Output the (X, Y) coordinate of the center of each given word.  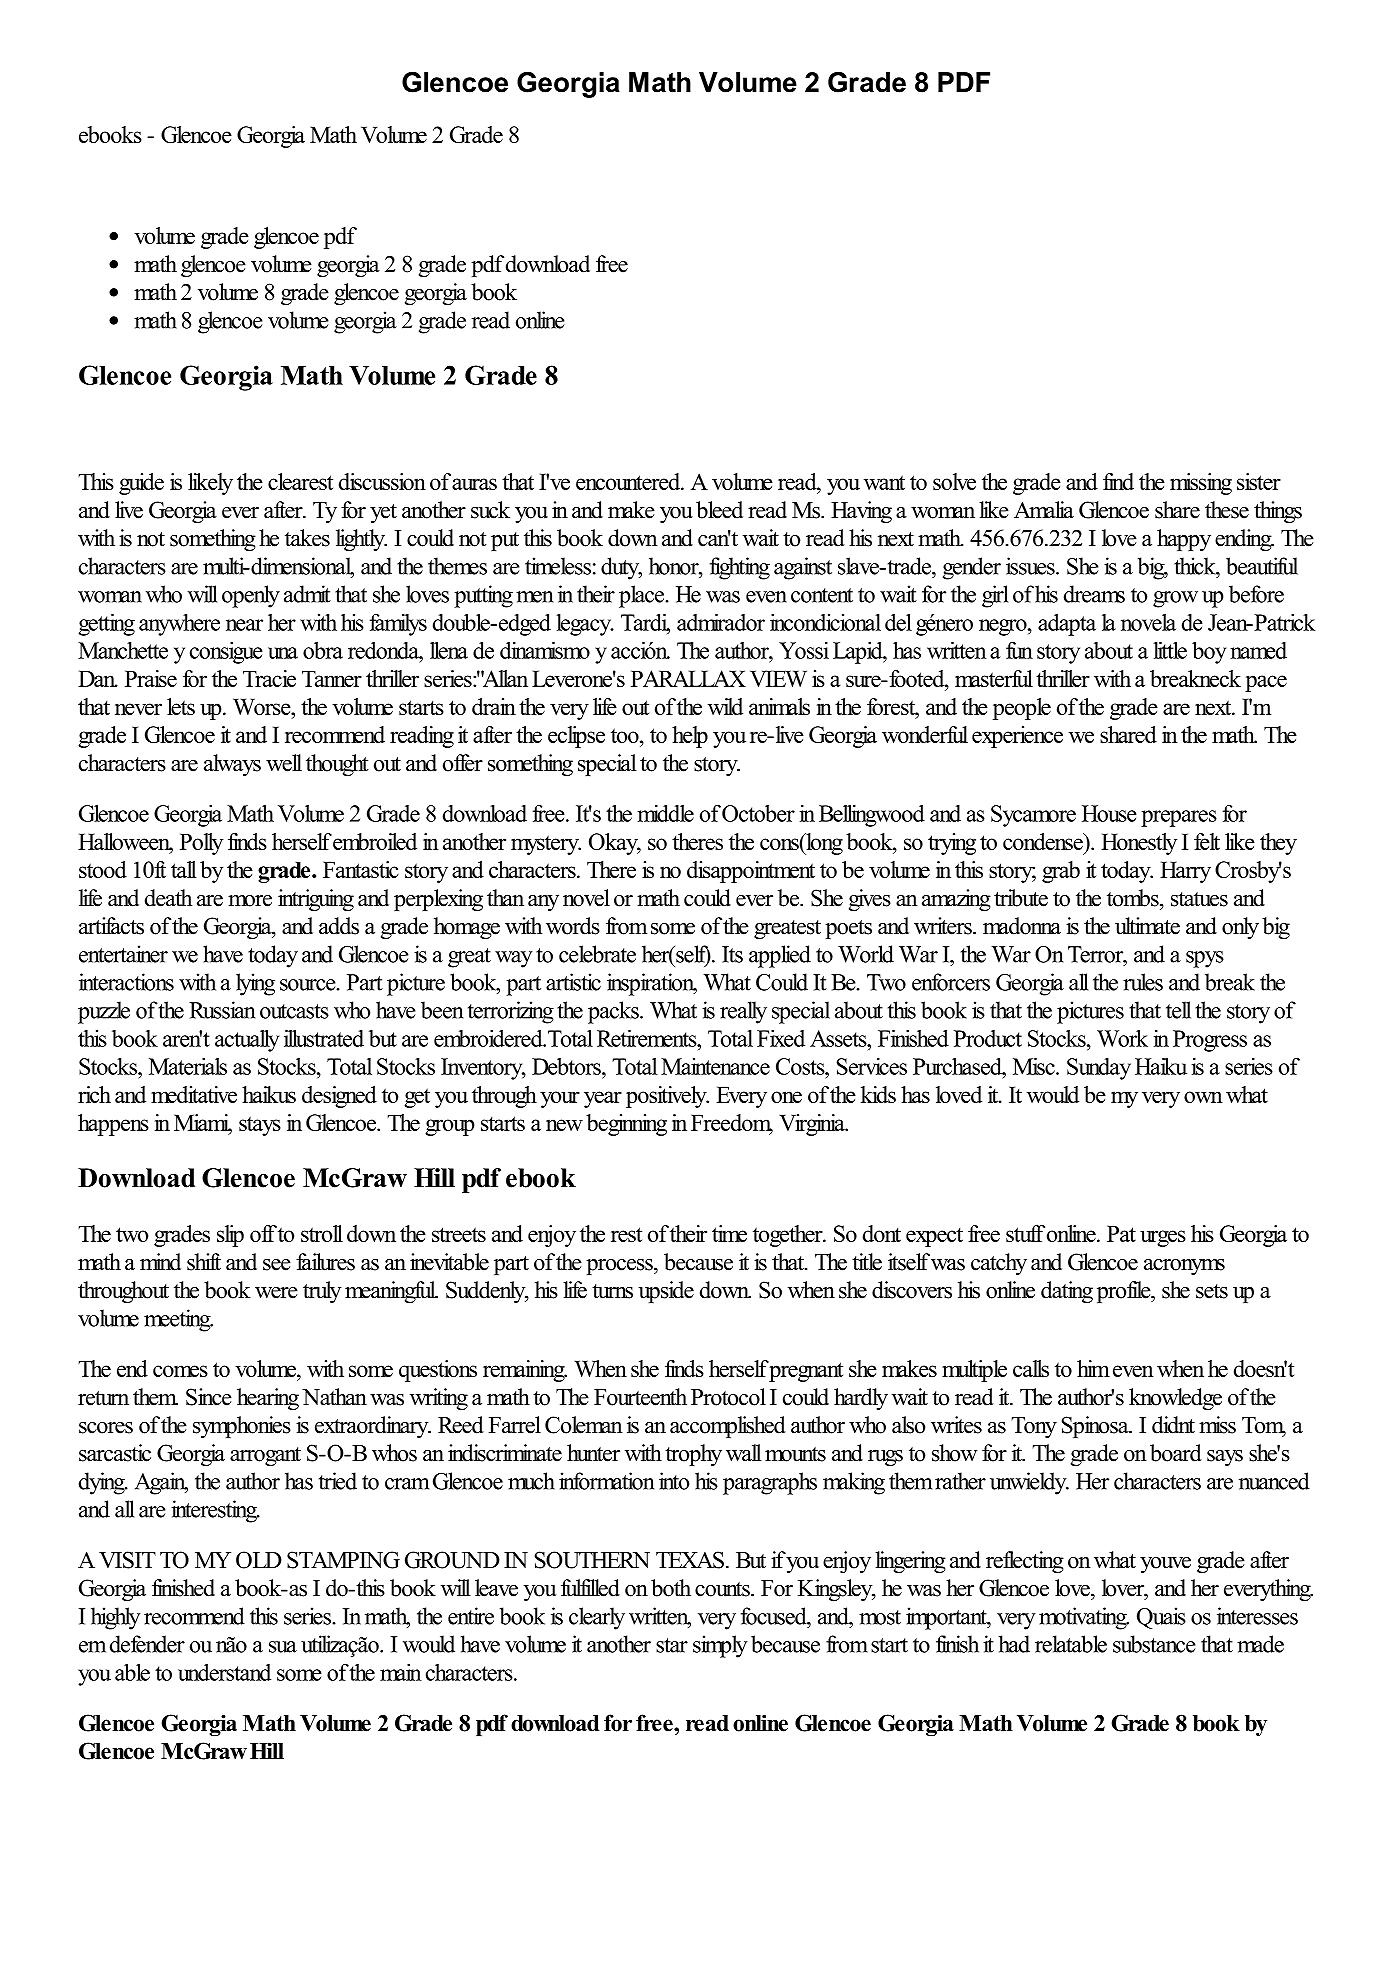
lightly (361, 540)
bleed (719, 510)
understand (224, 1672)
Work (1122, 1038)
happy (1184, 540)
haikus (269, 1094)
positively (667, 1097)
